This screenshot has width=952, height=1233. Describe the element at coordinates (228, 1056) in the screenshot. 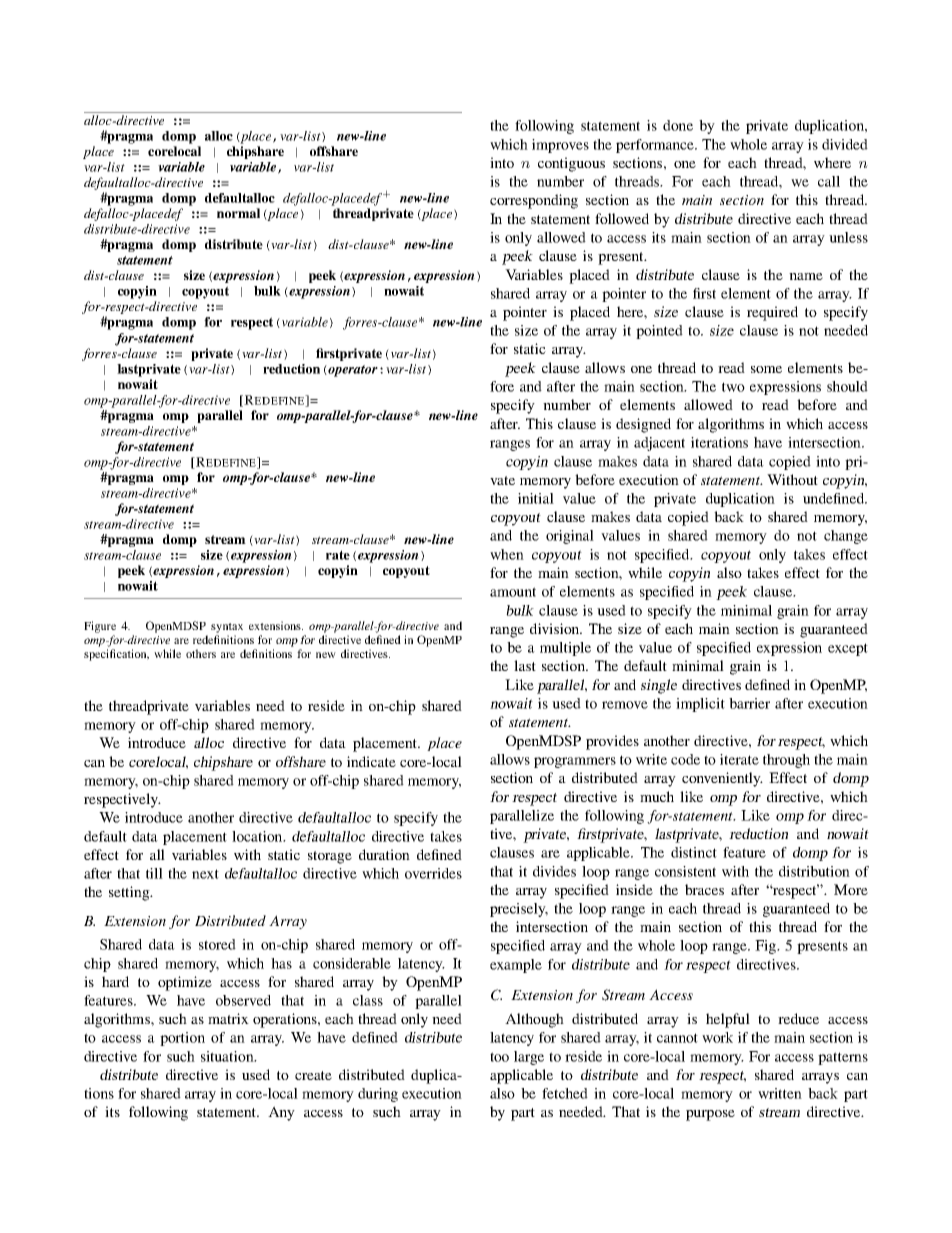

I see `situation` at that location.
